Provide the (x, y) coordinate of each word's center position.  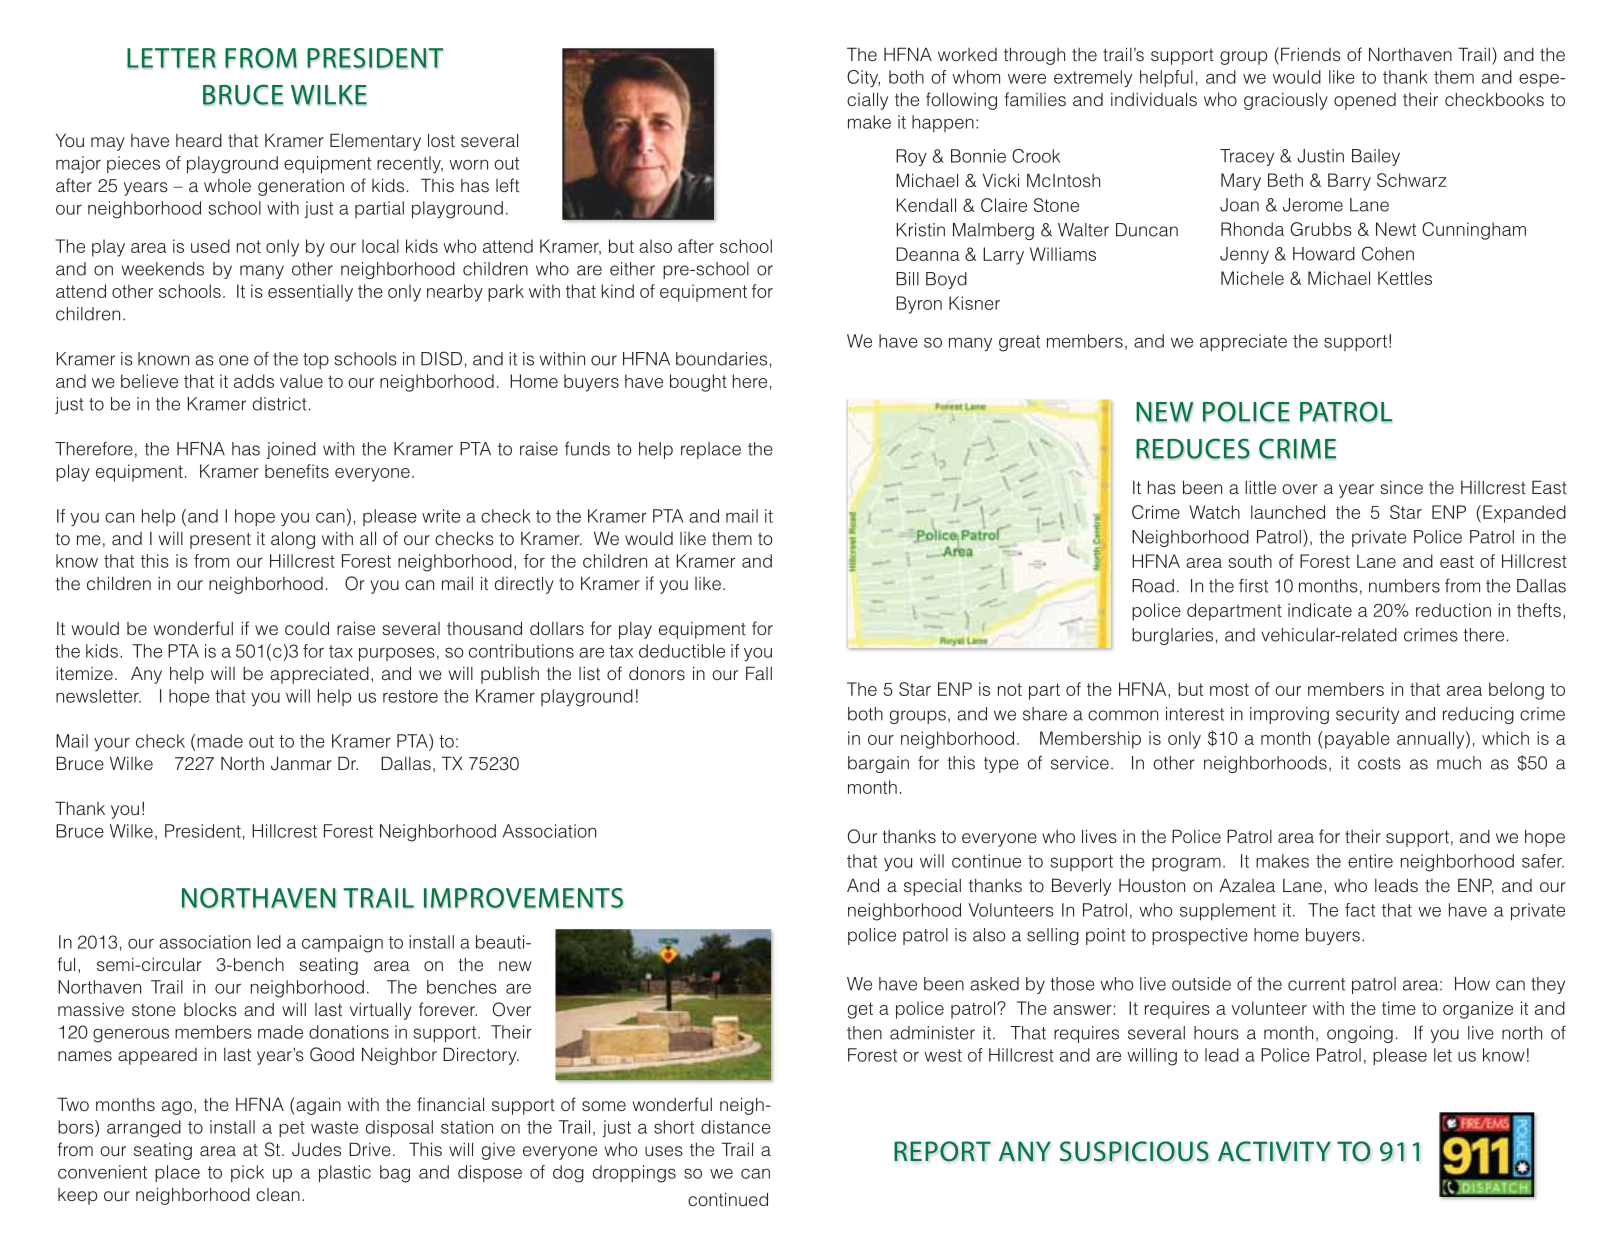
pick (247, 1173)
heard (199, 140)
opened (1365, 101)
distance (736, 1127)
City (863, 78)
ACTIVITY (1274, 1151)
